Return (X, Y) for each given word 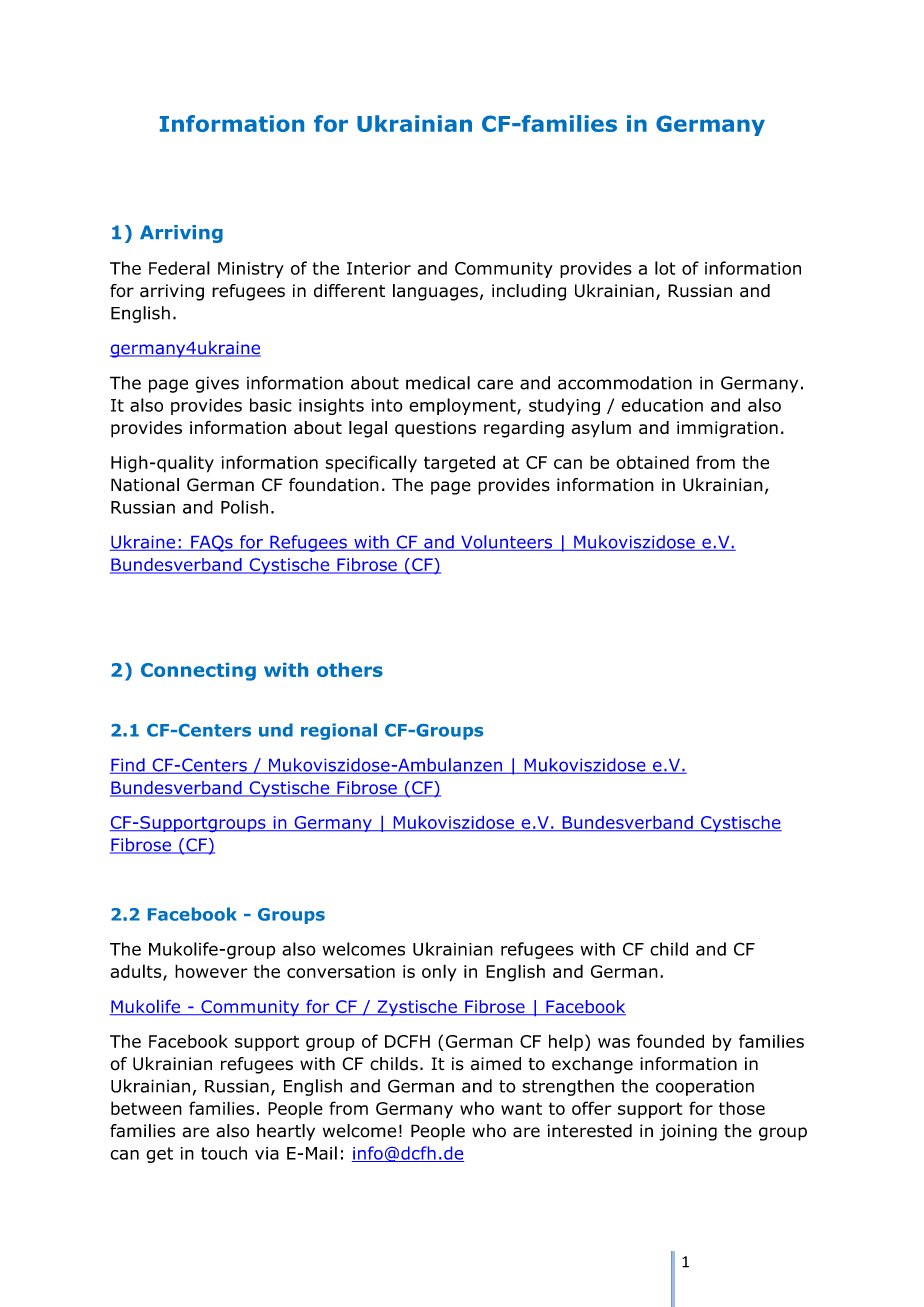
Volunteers (507, 543)
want (521, 1109)
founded (670, 1041)
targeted (459, 464)
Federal (179, 268)
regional (339, 731)
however (211, 971)
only (439, 973)
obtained (652, 462)
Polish (244, 507)
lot (665, 268)
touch (224, 1153)
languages (435, 292)
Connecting (198, 672)
